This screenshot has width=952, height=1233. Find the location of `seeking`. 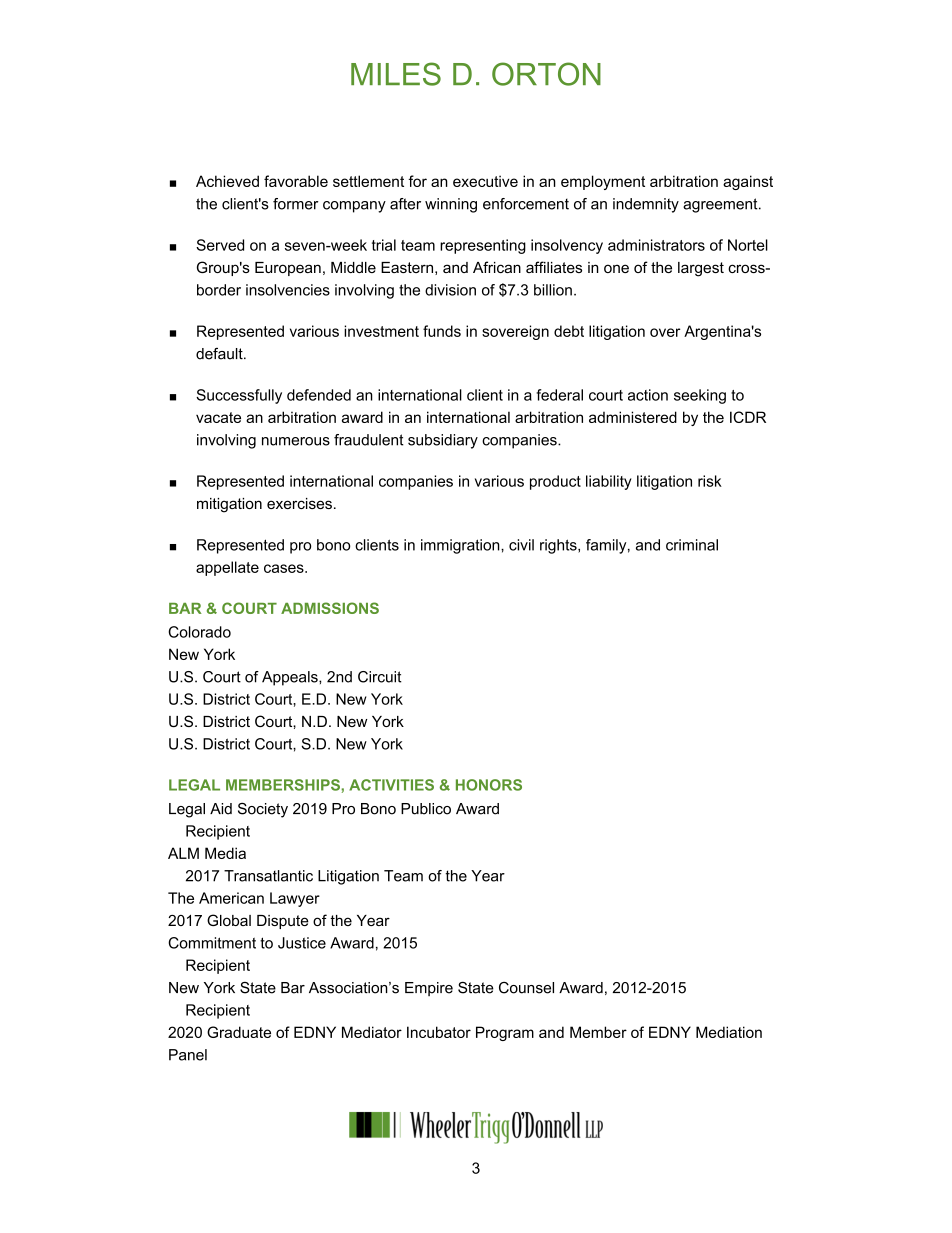

seeking is located at coordinates (700, 396).
